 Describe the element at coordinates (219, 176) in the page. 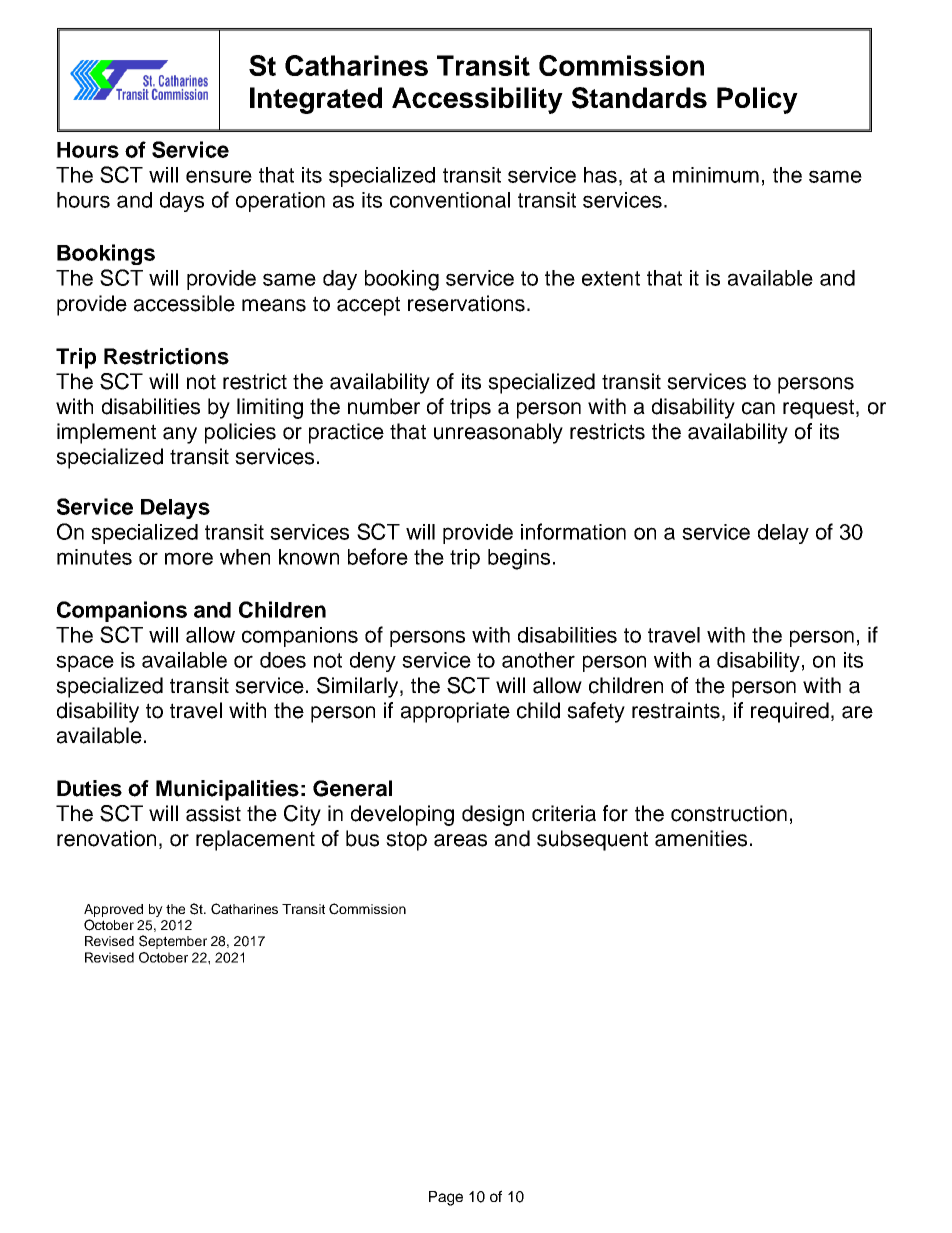

I see `ensure` at that location.
